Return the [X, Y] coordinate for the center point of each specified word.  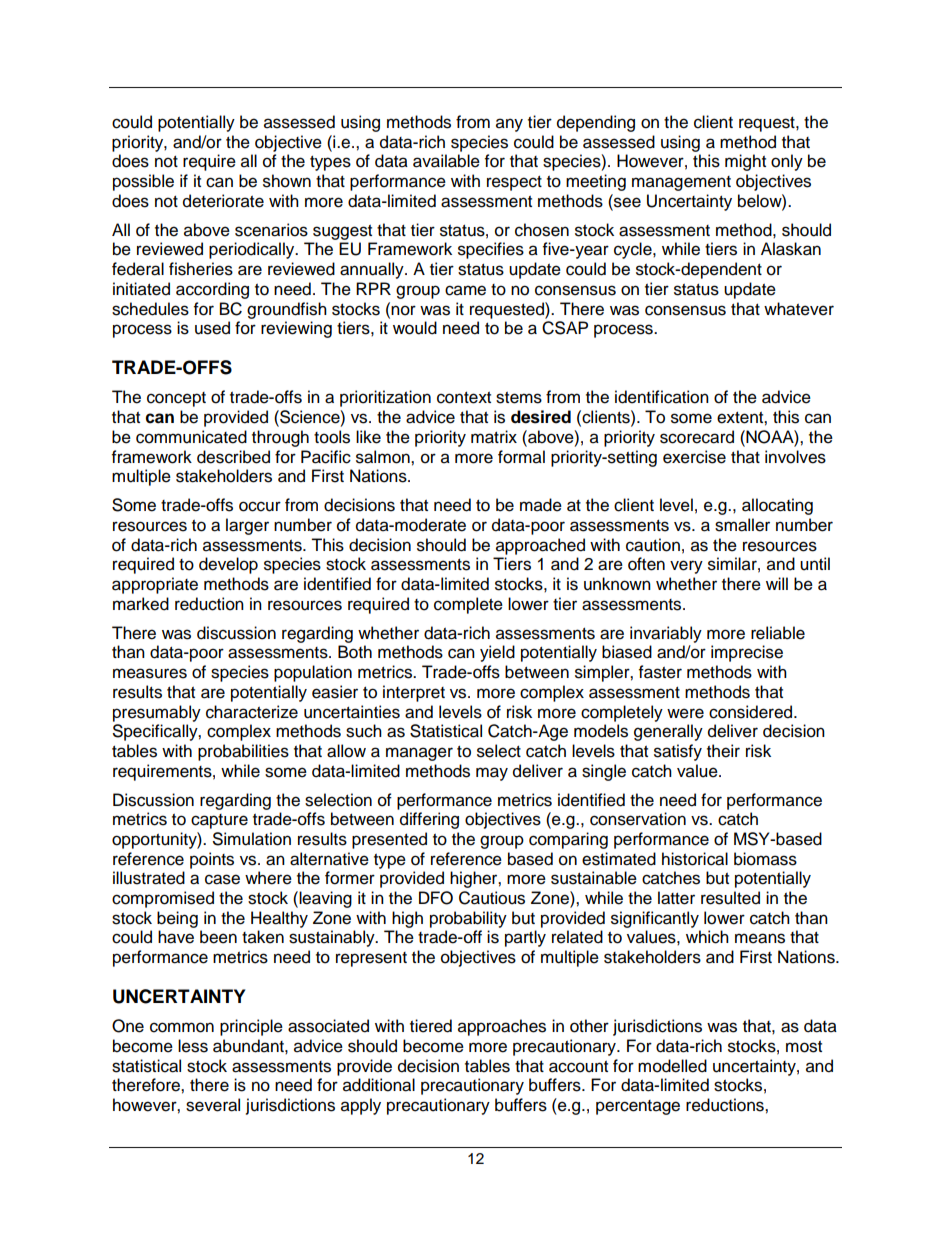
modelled [672, 1066]
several [213, 1105]
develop [228, 565]
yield [497, 653]
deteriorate [223, 201]
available [446, 161]
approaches [502, 1027]
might [745, 162]
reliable [778, 633]
